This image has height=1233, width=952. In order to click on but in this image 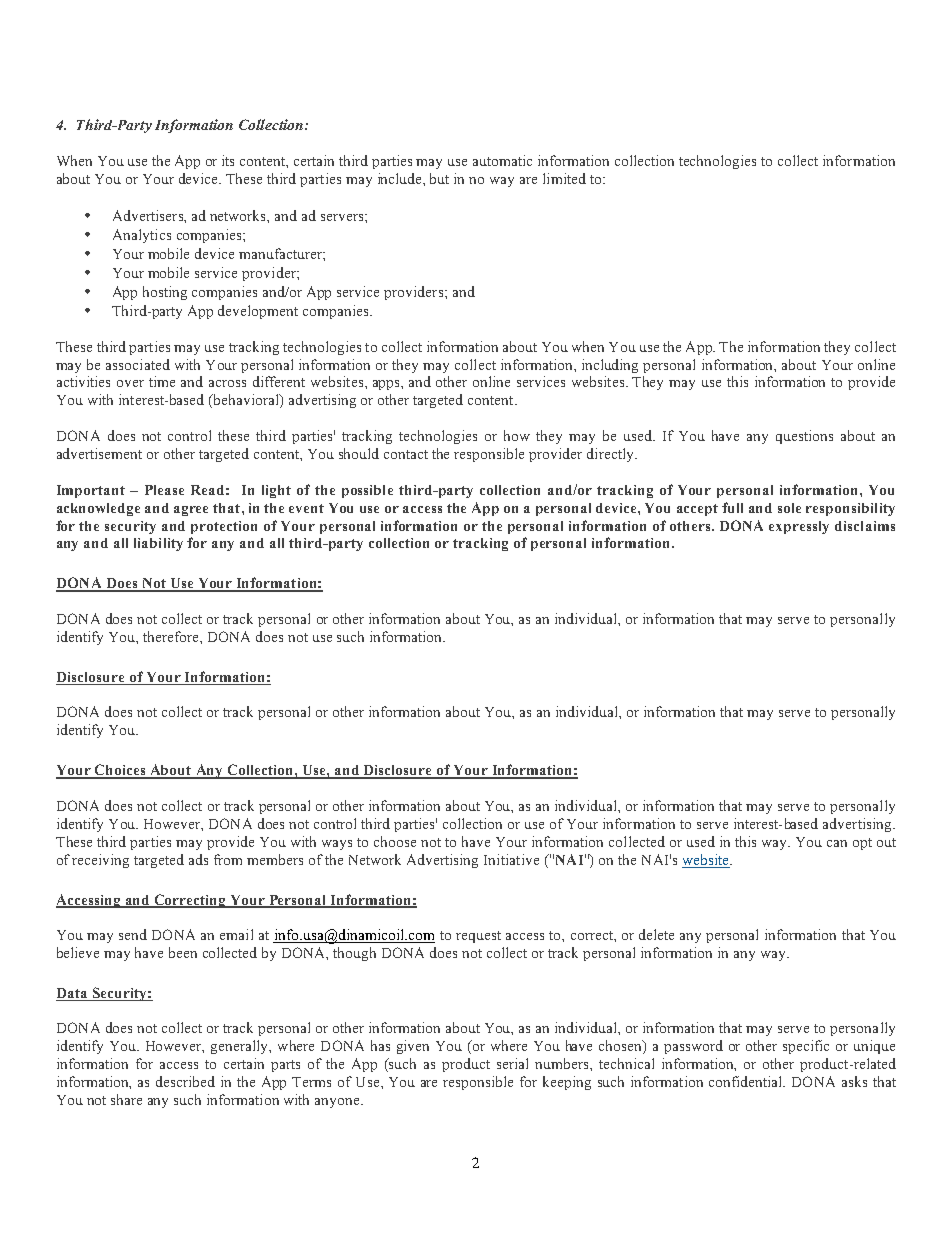, I will do `click(439, 178)`.
